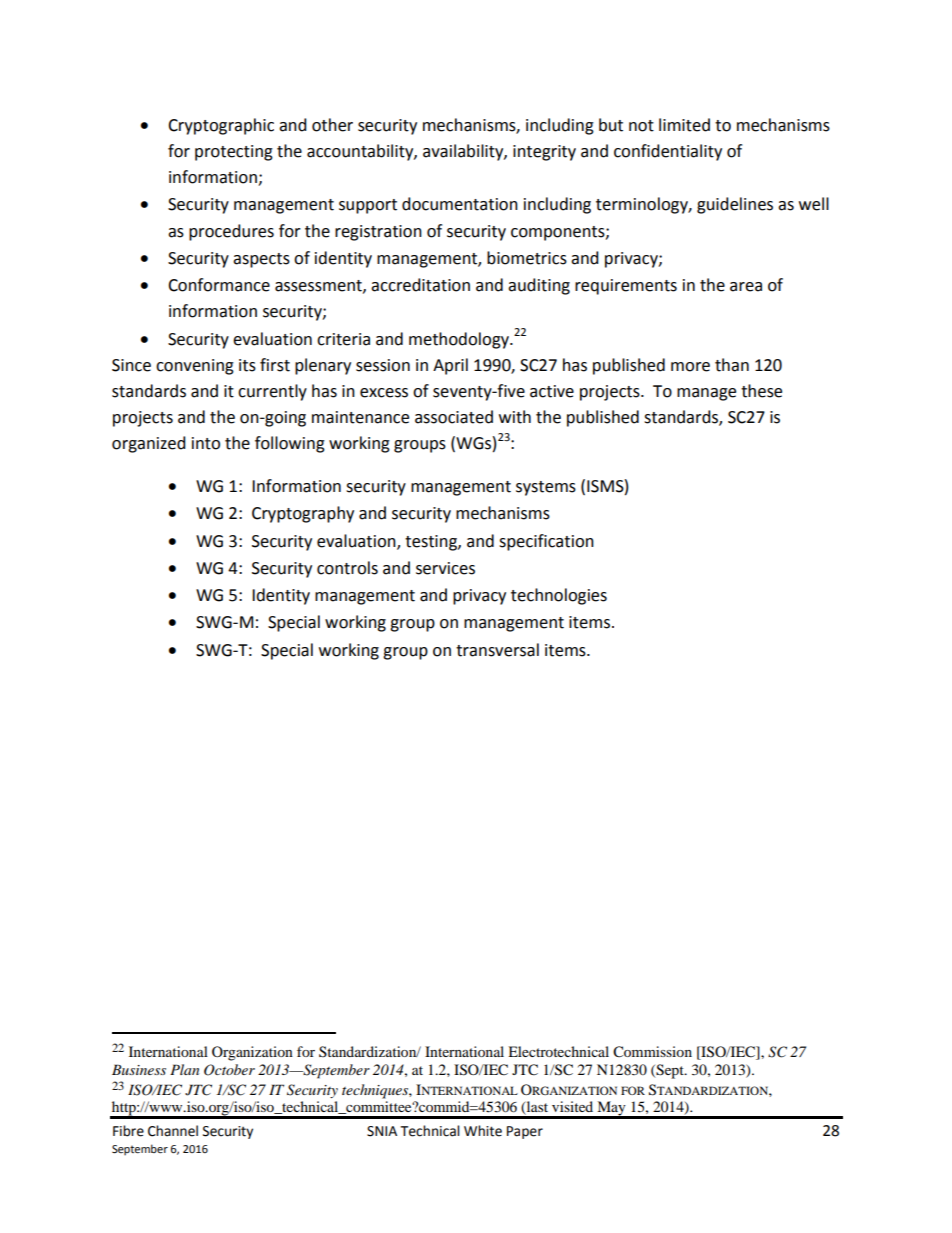 The width and height of the page is (952, 1233). What do you see at coordinates (652, 1052) in the page?
I see `Commission` at bounding box center [652, 1052].
